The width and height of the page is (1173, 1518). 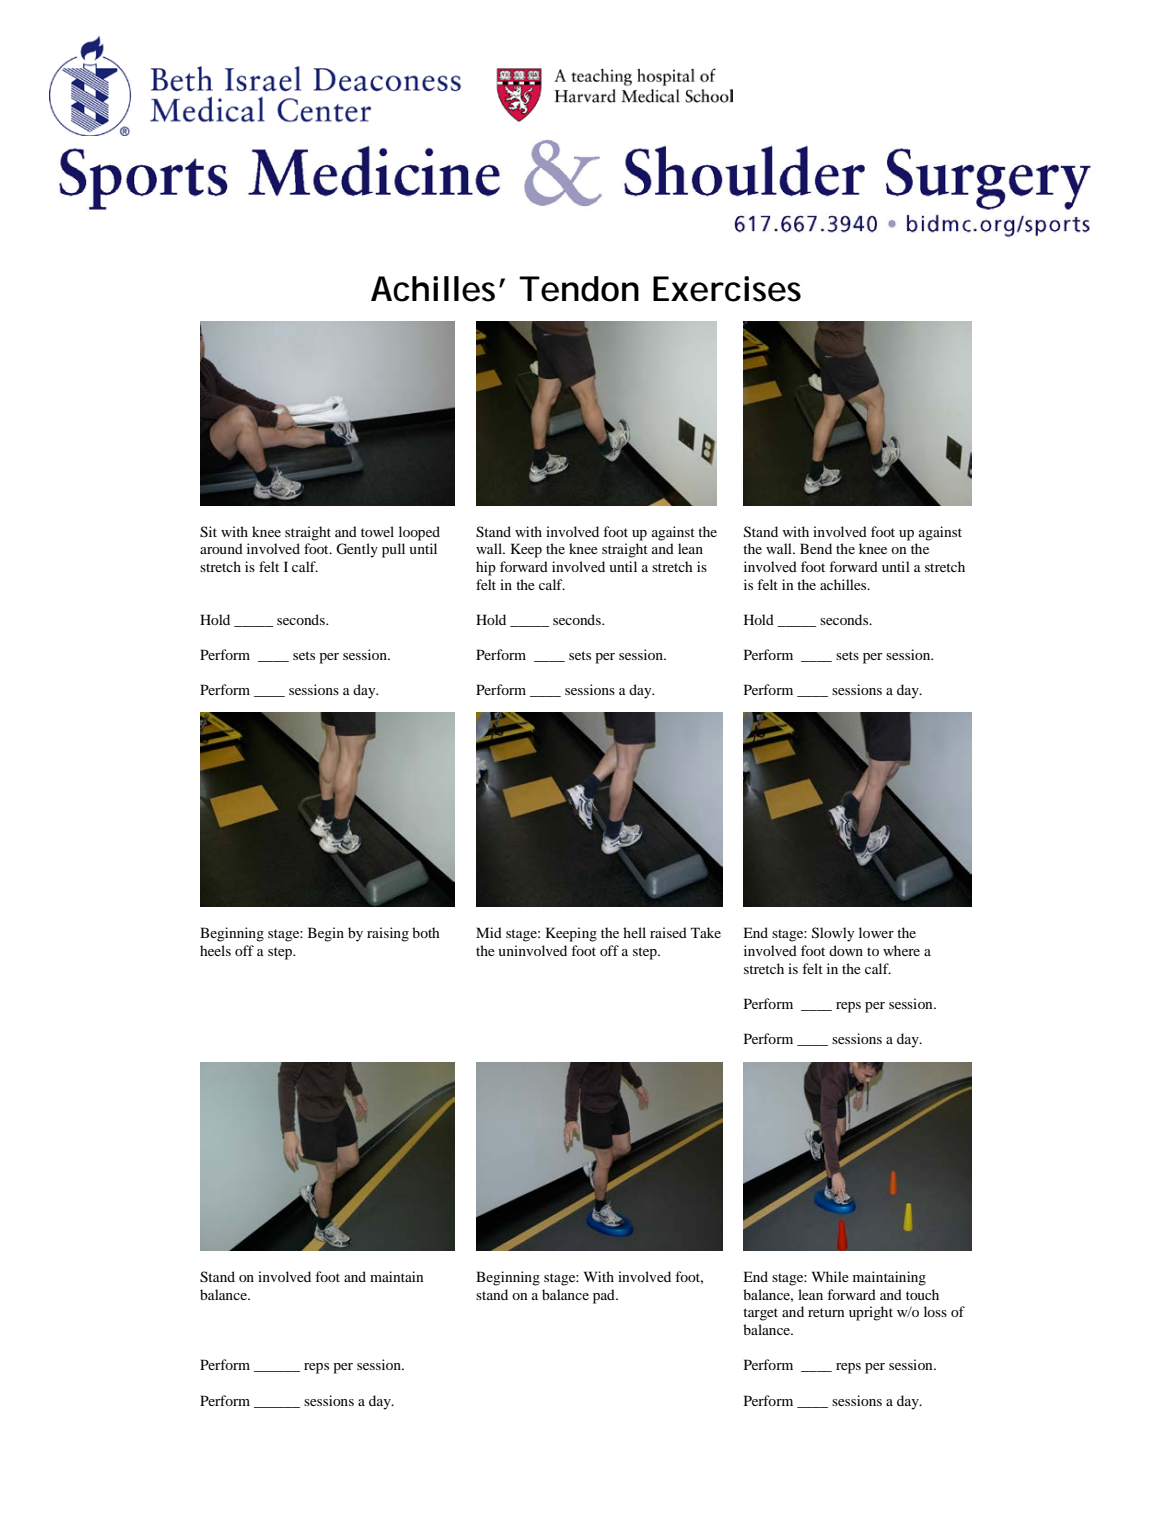 What do you see at coordinates (357, 550) in the page?
I see `Gently` at bounding box center [357, 550].
